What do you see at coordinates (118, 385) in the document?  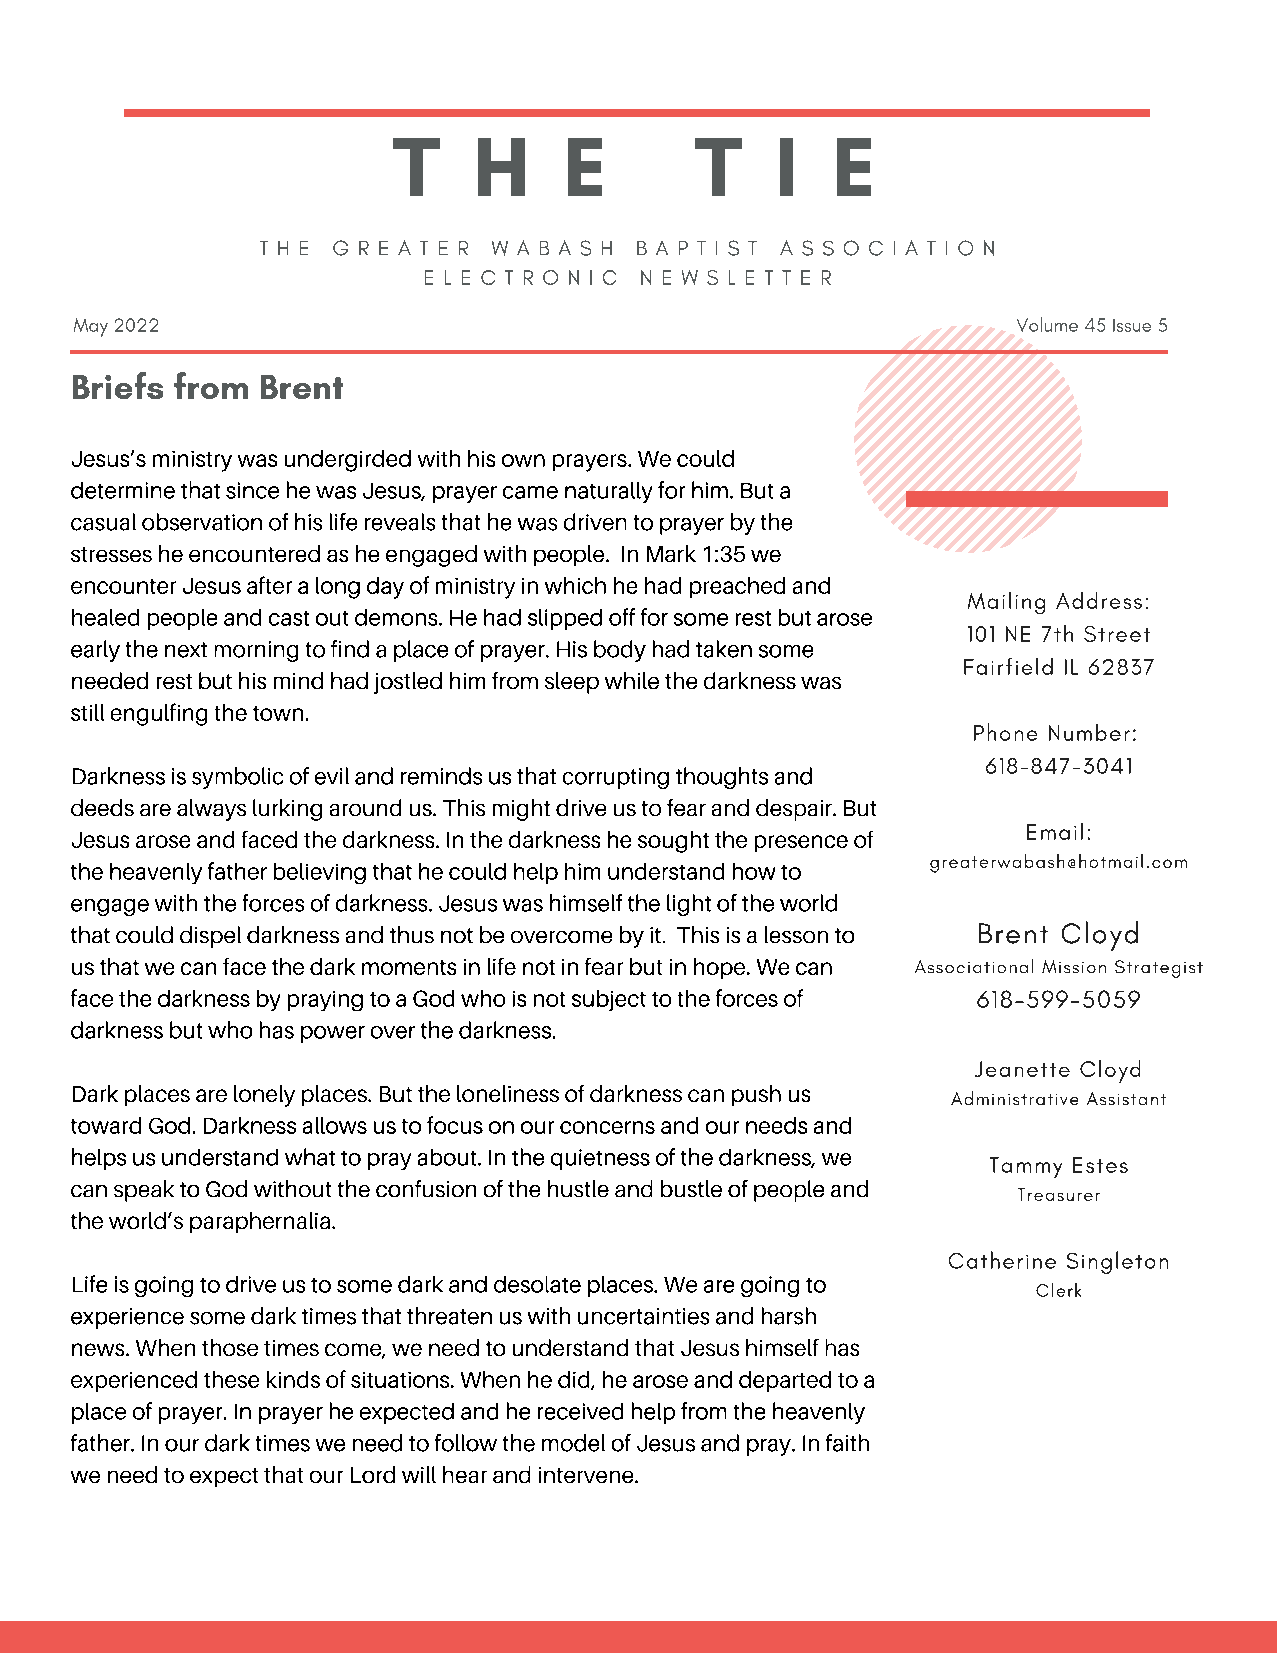 I see `Briefs` at bounding box center [118, 385].
